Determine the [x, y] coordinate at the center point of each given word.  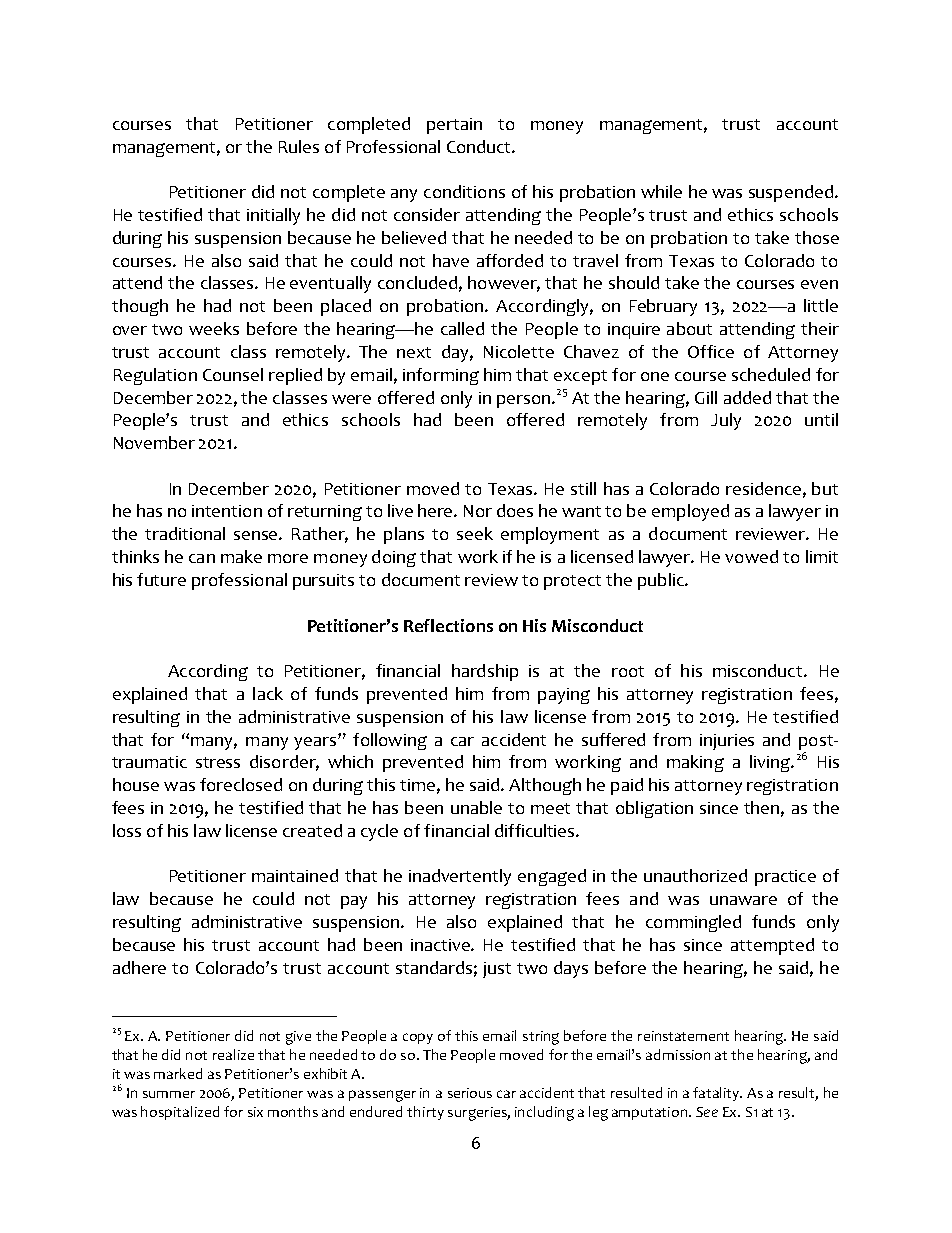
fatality [717, 1094]
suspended [792, 193]
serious [470, 1093]
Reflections [448, 625]
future [161, 579]
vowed [751, 556]
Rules [299, 146]
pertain [454, 126]
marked [178, 1073]
